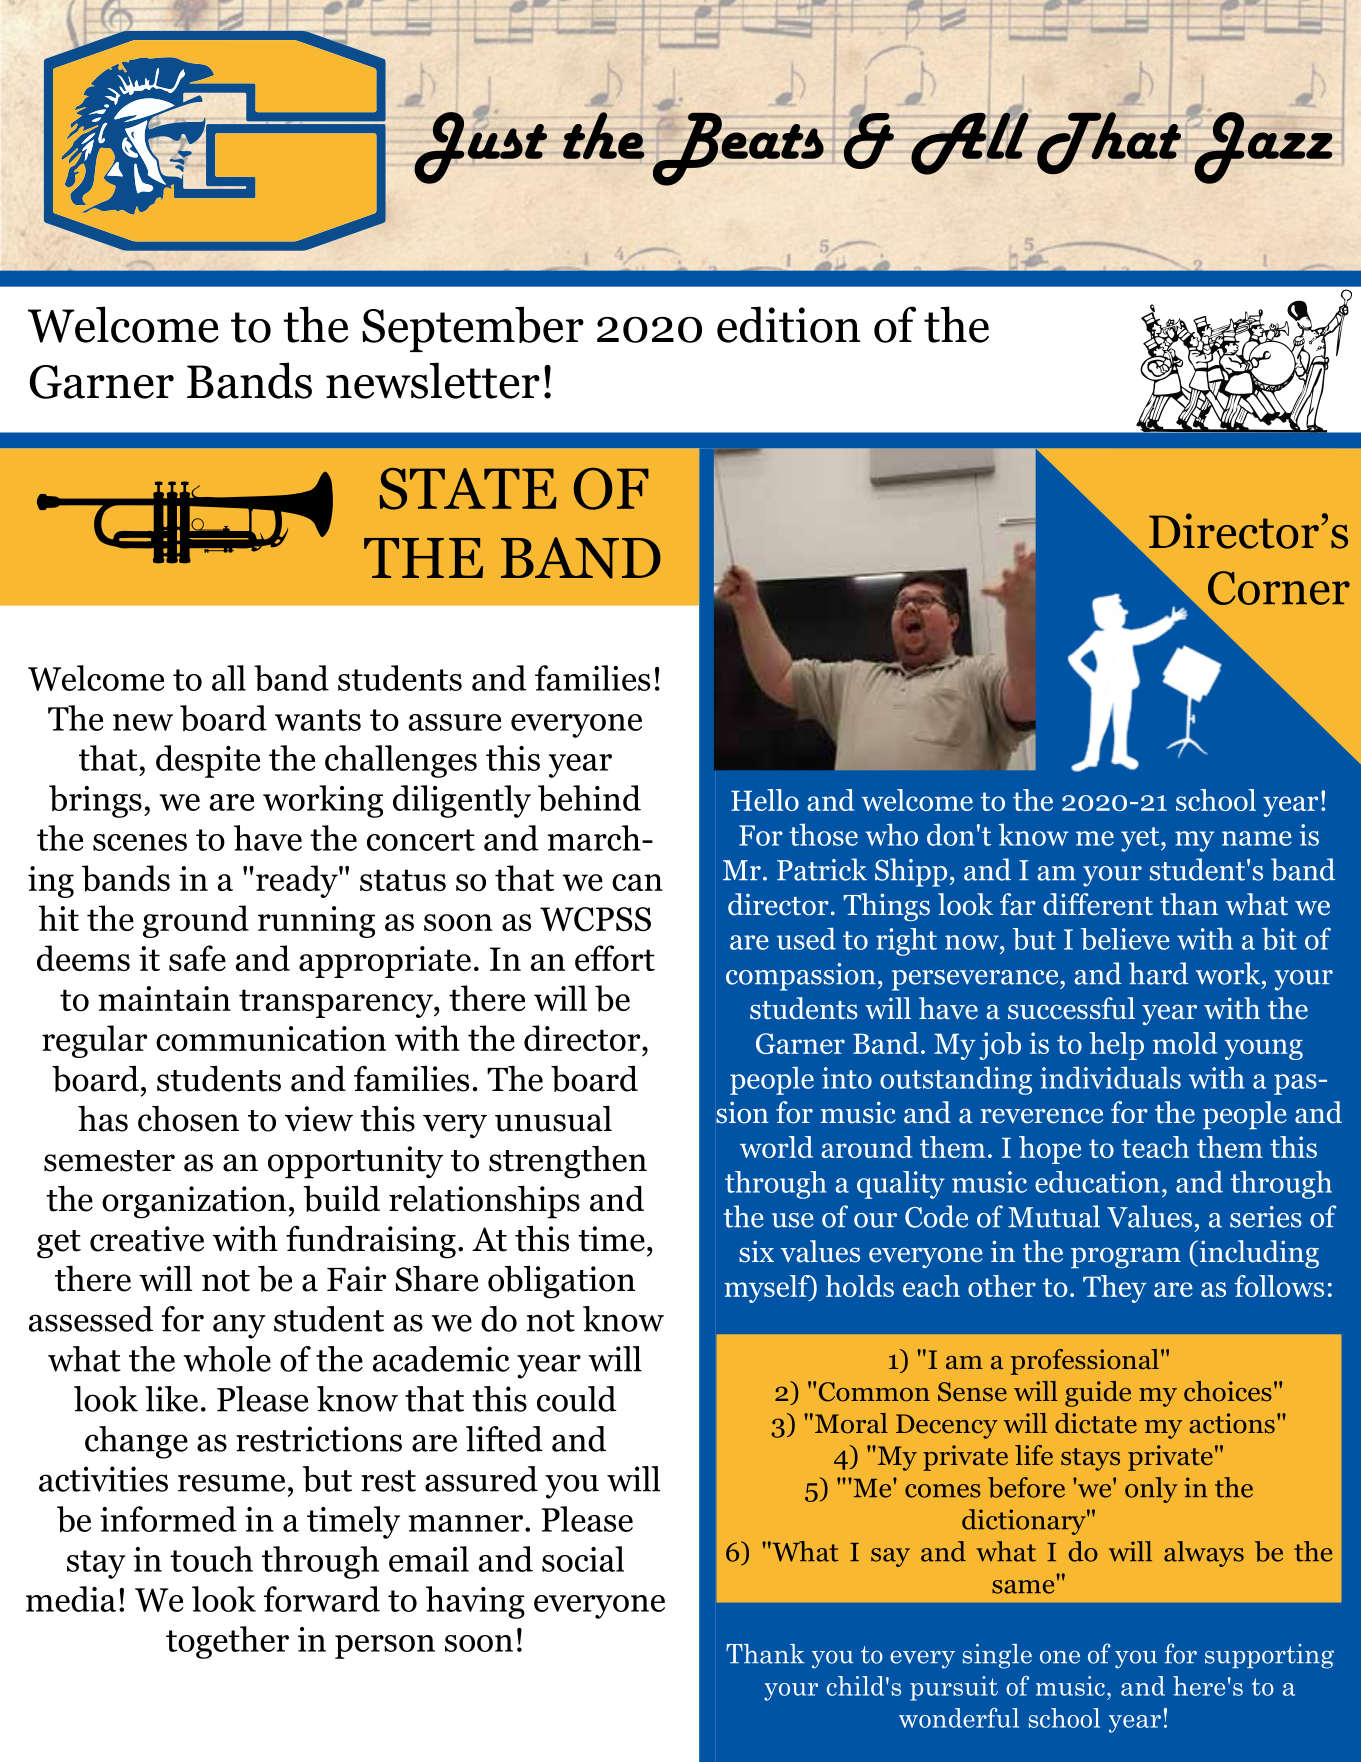 This screenshot has width=1361, height=1762. Describe the element at coordinates (1262, 147) in the screenshot. I see `Jazz` at that location.
